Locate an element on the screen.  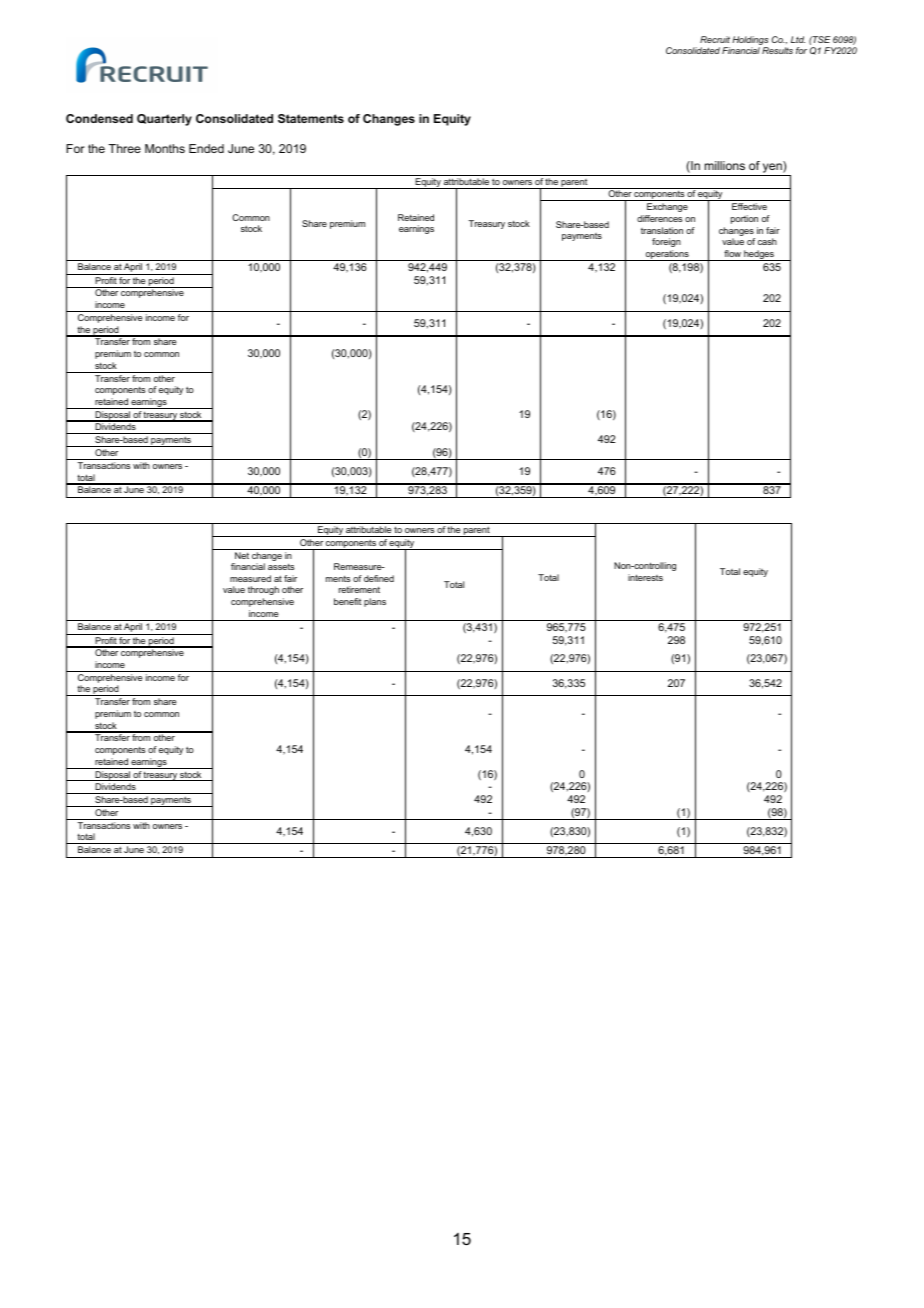
Months is located at coordinates (165, 148).
